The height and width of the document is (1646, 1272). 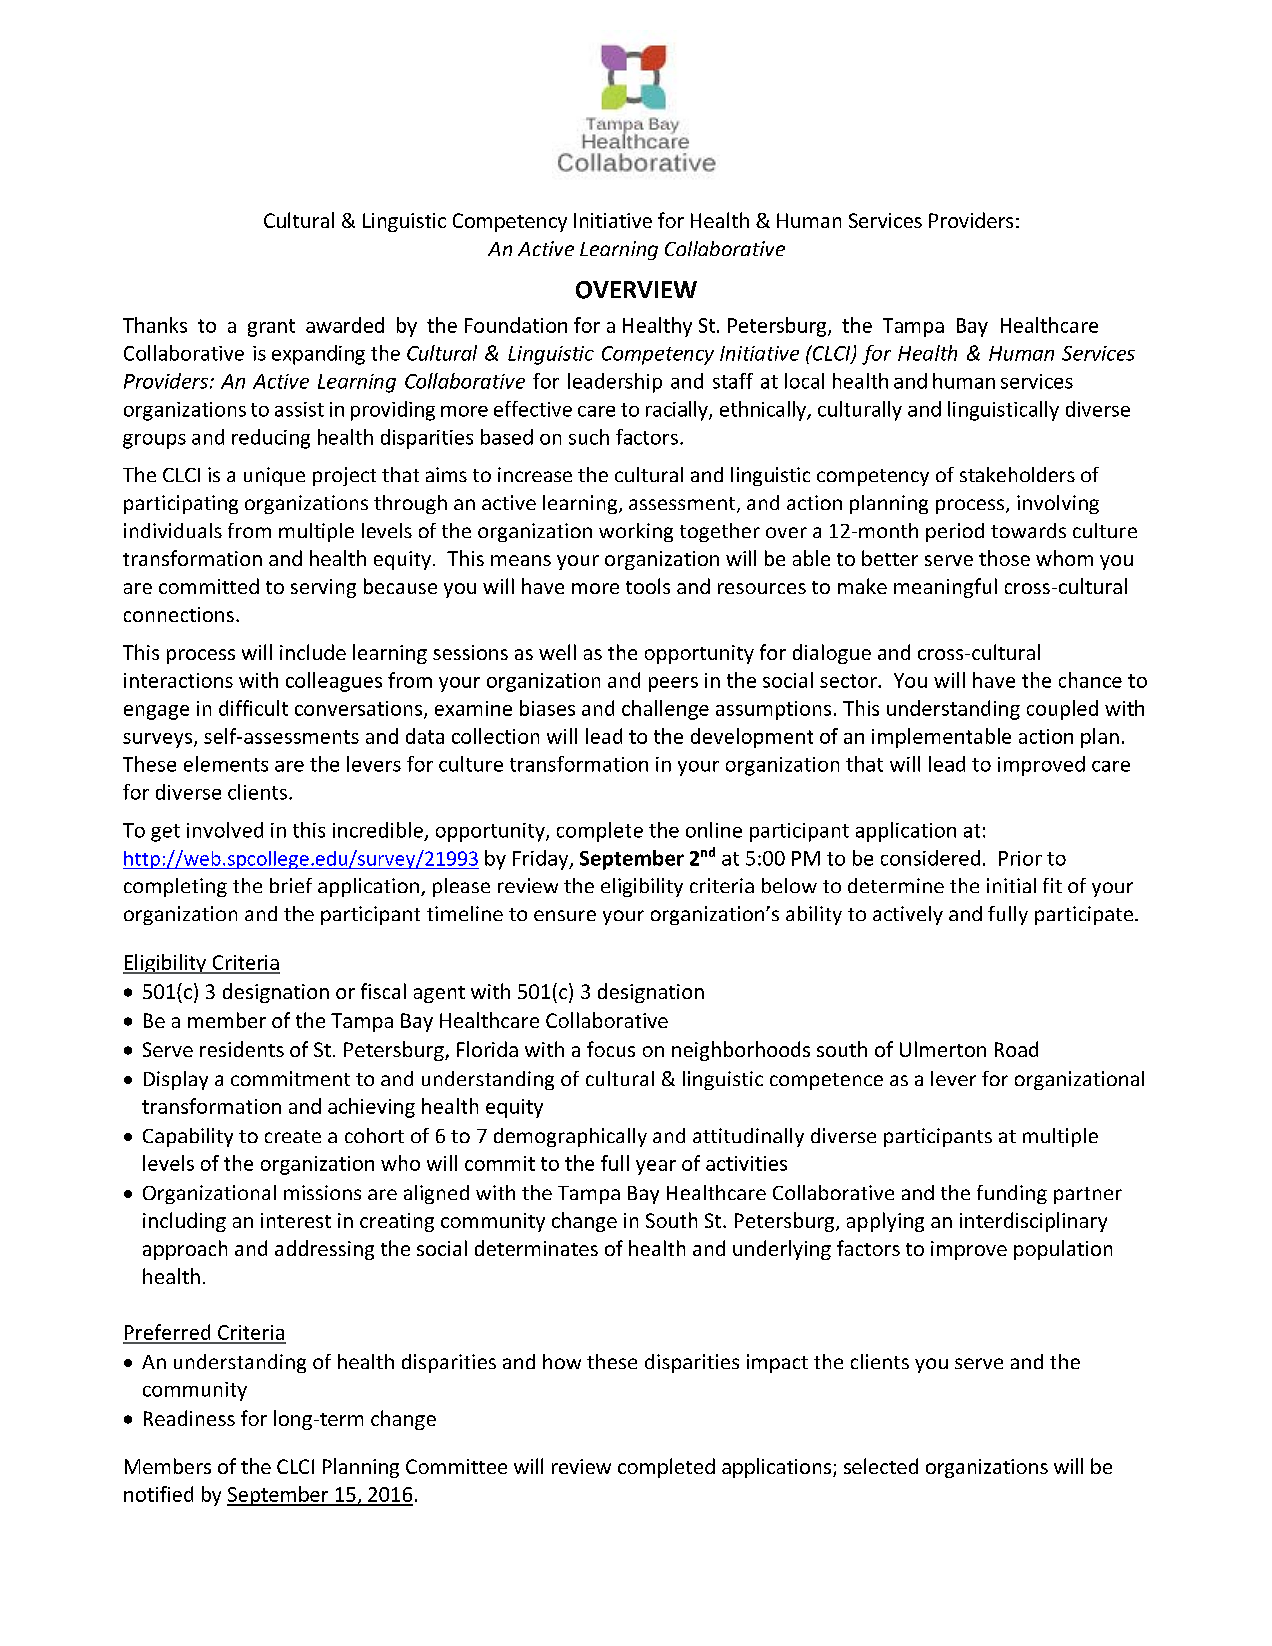 What do you see at coordinates (271, 328) in the document?
I see `grant` at bounding box center [271, 328].
